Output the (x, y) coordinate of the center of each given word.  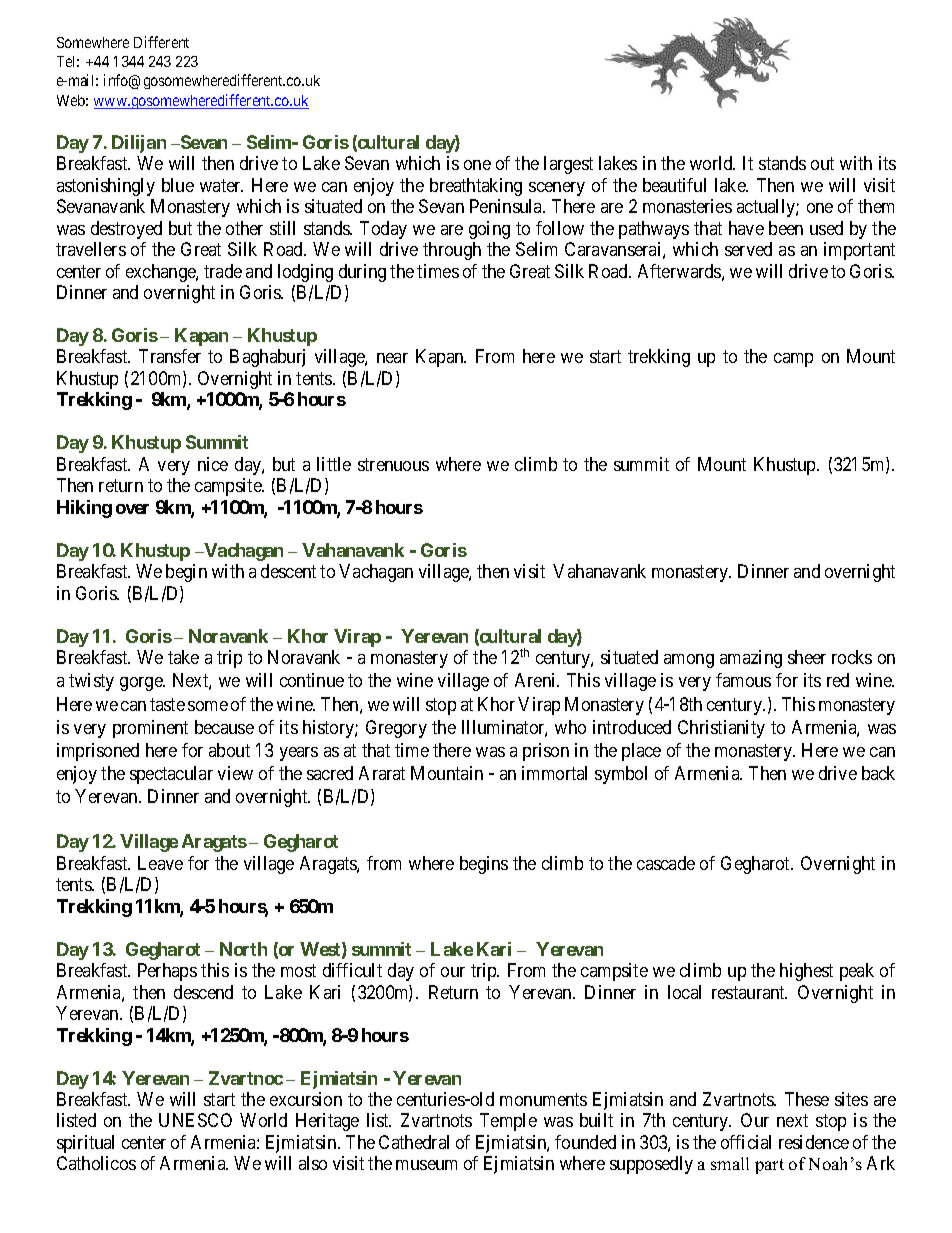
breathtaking (476, 187)
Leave (160, 863)
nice (213, 464)
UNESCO (195, 1120)
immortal (554, 773)
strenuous (393, 464)
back (878, 773)
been (786, 228)
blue (178, 185)
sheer (807, 657)
